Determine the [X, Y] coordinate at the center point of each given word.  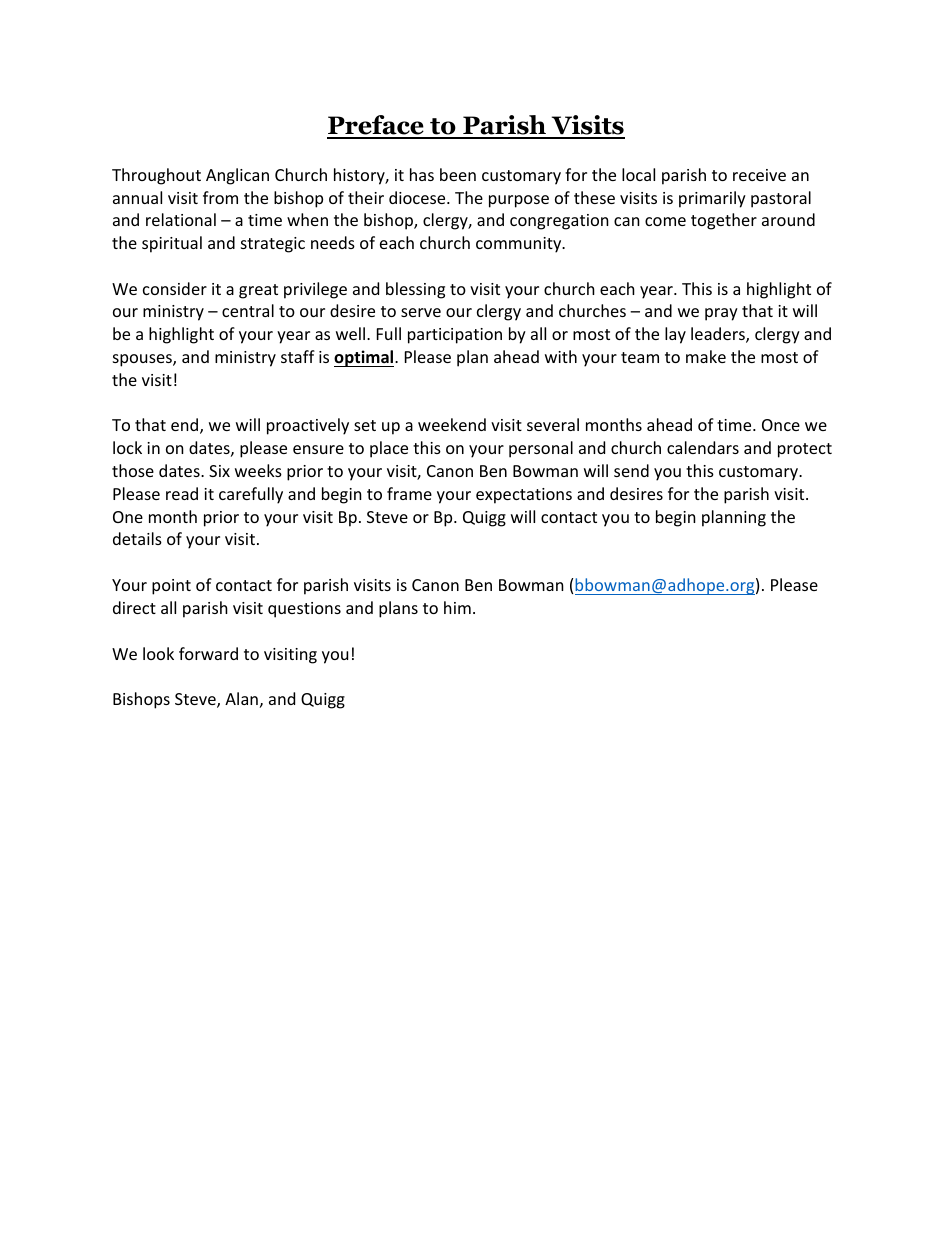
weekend [452, 424]
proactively [308, 426]
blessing [415, 290]
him [457, 607]
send [631, 470]
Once [781, 425]
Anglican [237, 176]
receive [759, 175]
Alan [241, 698]
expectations [524, 496]
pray [721, 314]
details [137, 538]
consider [175, 288]
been [458, 174]
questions [304, 610]
